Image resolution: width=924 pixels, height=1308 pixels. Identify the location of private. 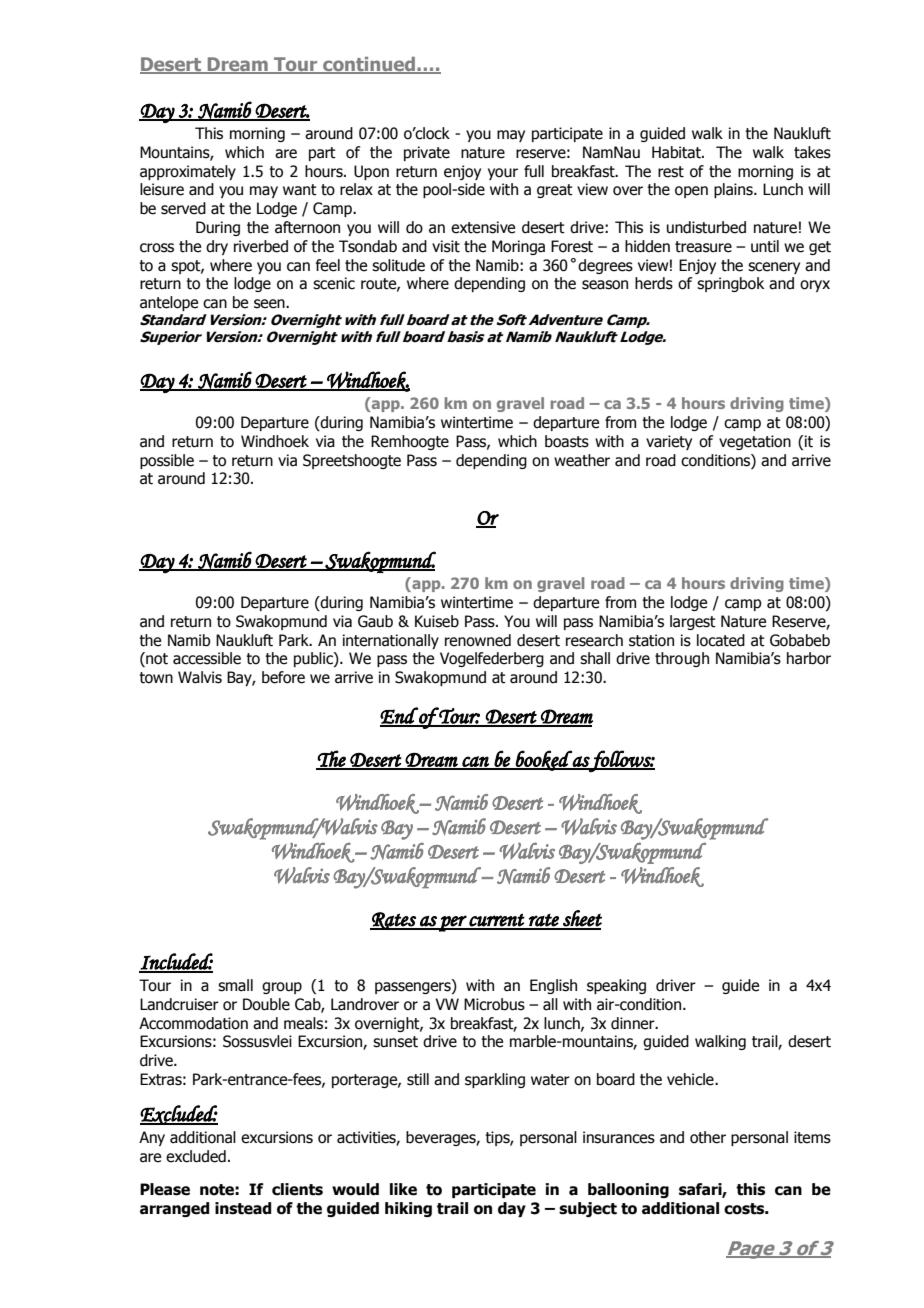
(427, 153).
